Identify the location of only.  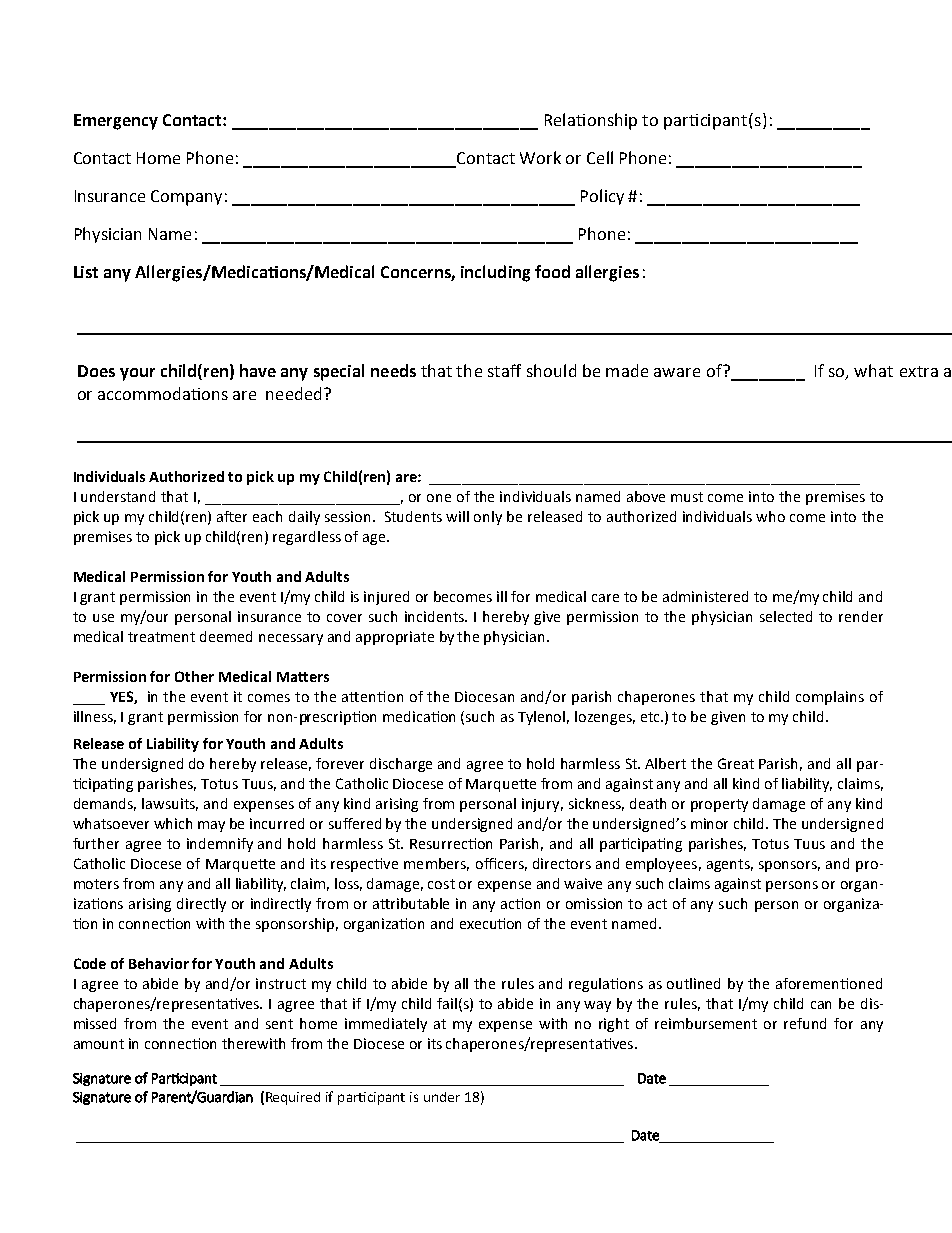
(488, 518).
